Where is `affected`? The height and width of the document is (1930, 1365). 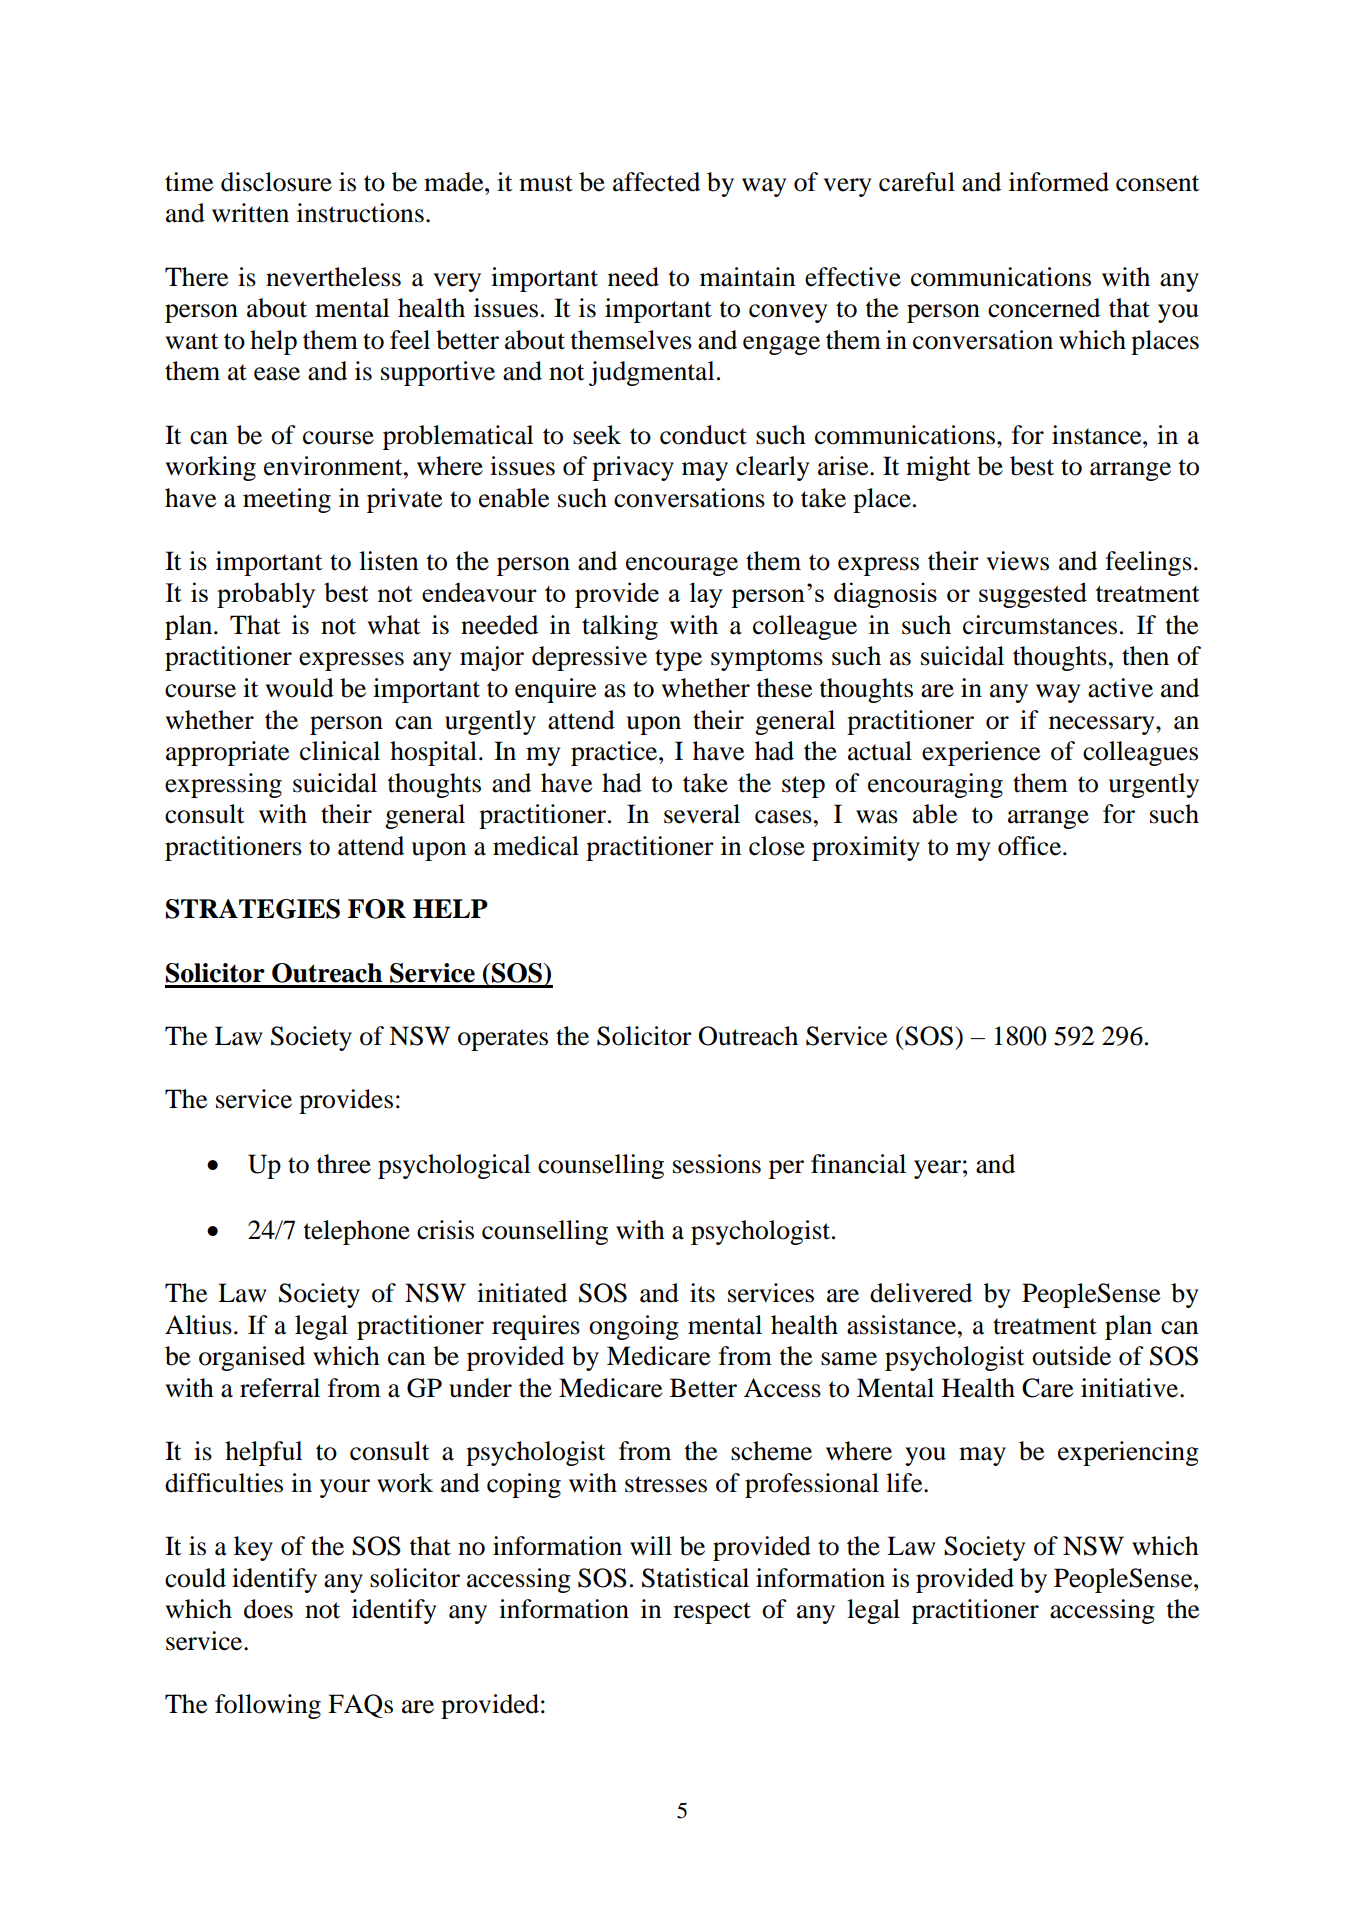 affected is located at coordinates (656, 182).
